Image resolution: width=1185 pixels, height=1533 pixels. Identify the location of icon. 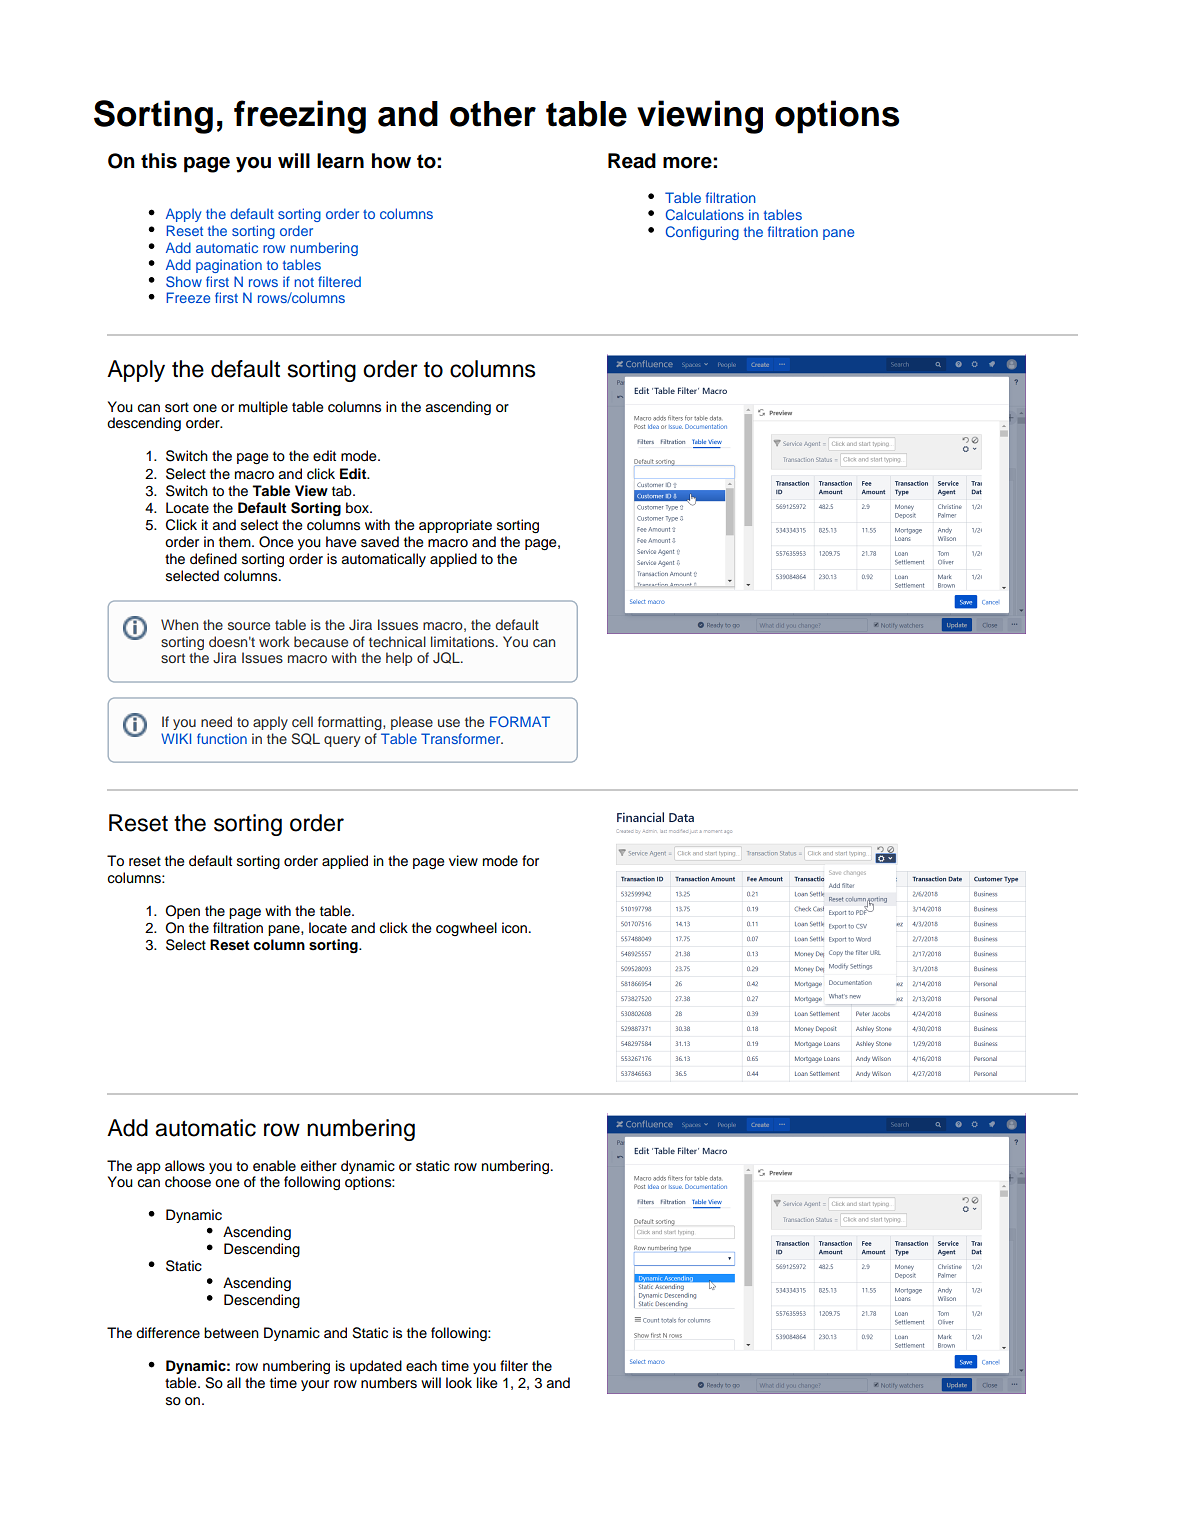
(516, 928).
